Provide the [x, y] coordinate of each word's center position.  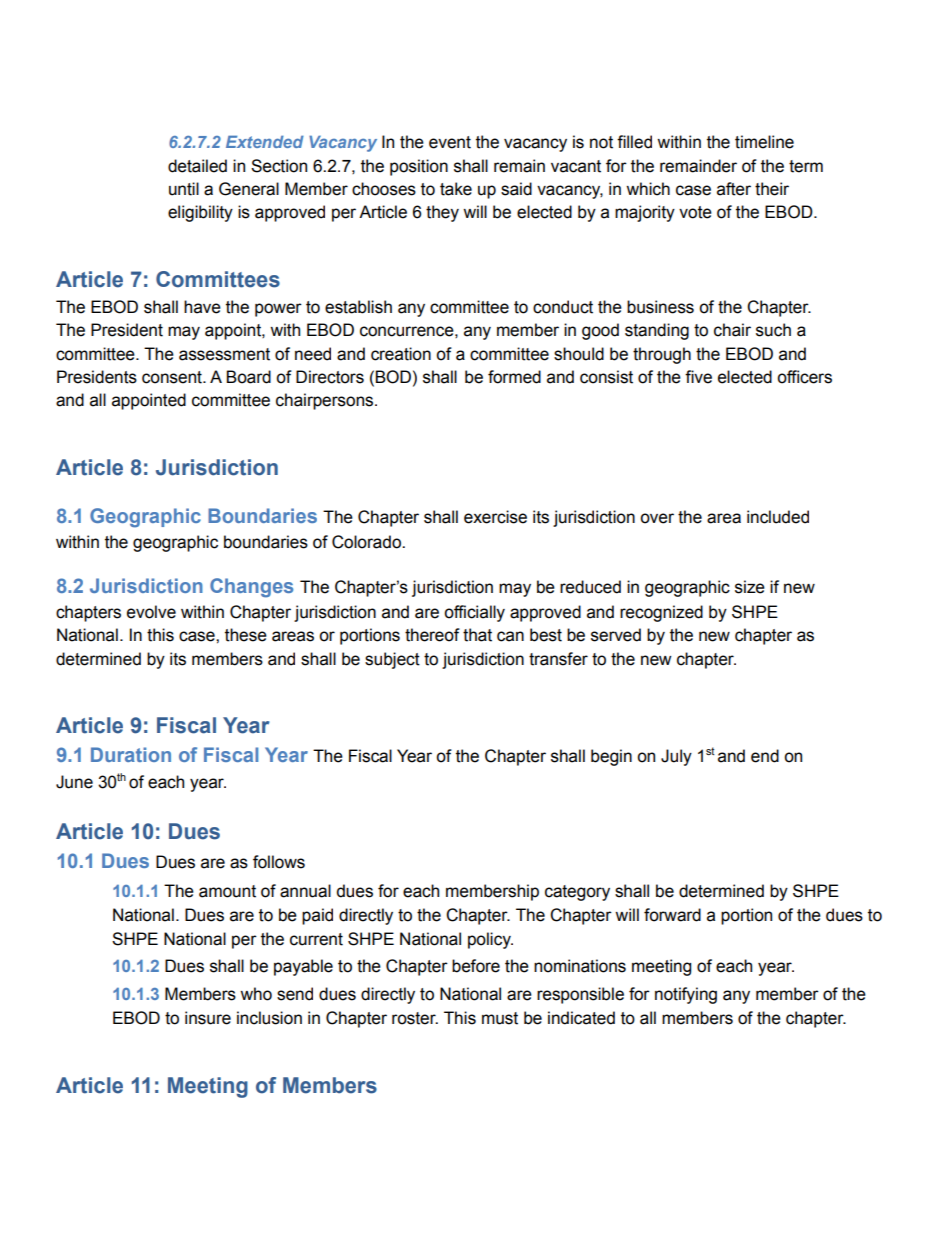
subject [392, 660]
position [419, 167]
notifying [686, 995]
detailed [197, 166]
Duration [131, 754]
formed [514, 377]
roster [415, 1018]
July [676, 757]
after [734, 189]
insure [208, 1018]
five [698, 377]
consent [173, 377]
